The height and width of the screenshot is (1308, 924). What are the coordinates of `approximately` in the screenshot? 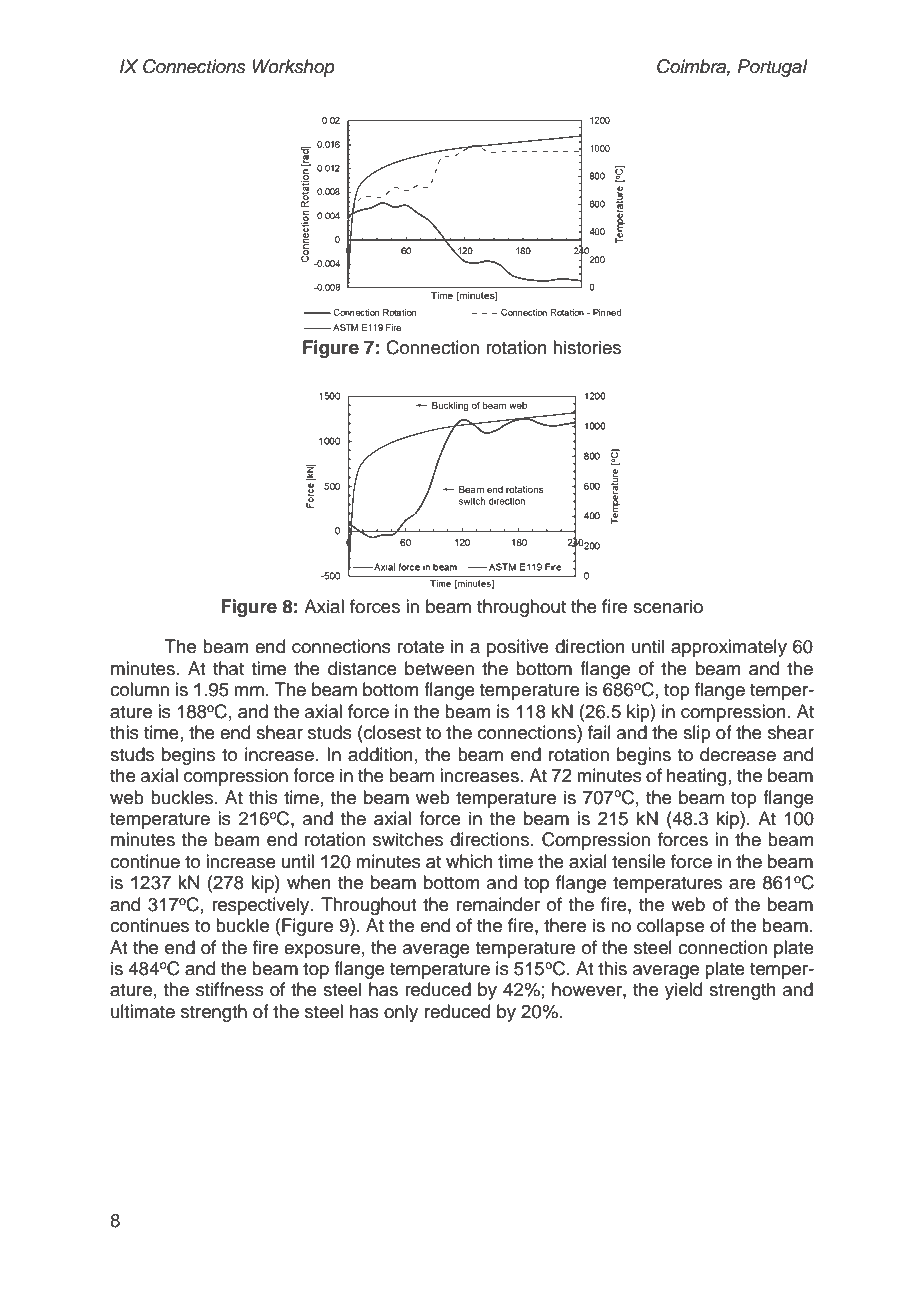 It's located at (729, 648).
